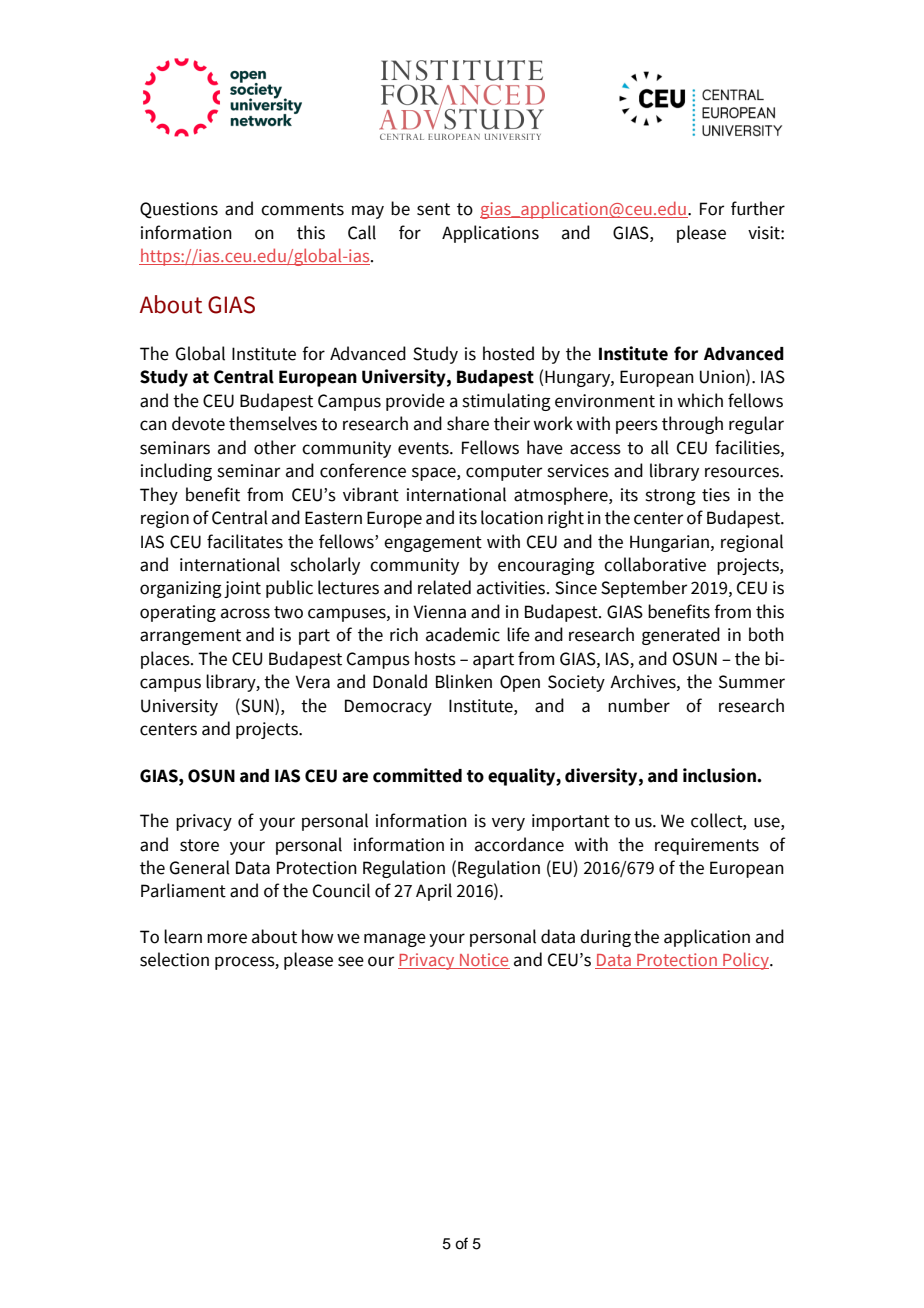 The width and height of the image is (924, 1308). Describe the element at coordinates (433, 209) in the image. I see `sent` at that location.
